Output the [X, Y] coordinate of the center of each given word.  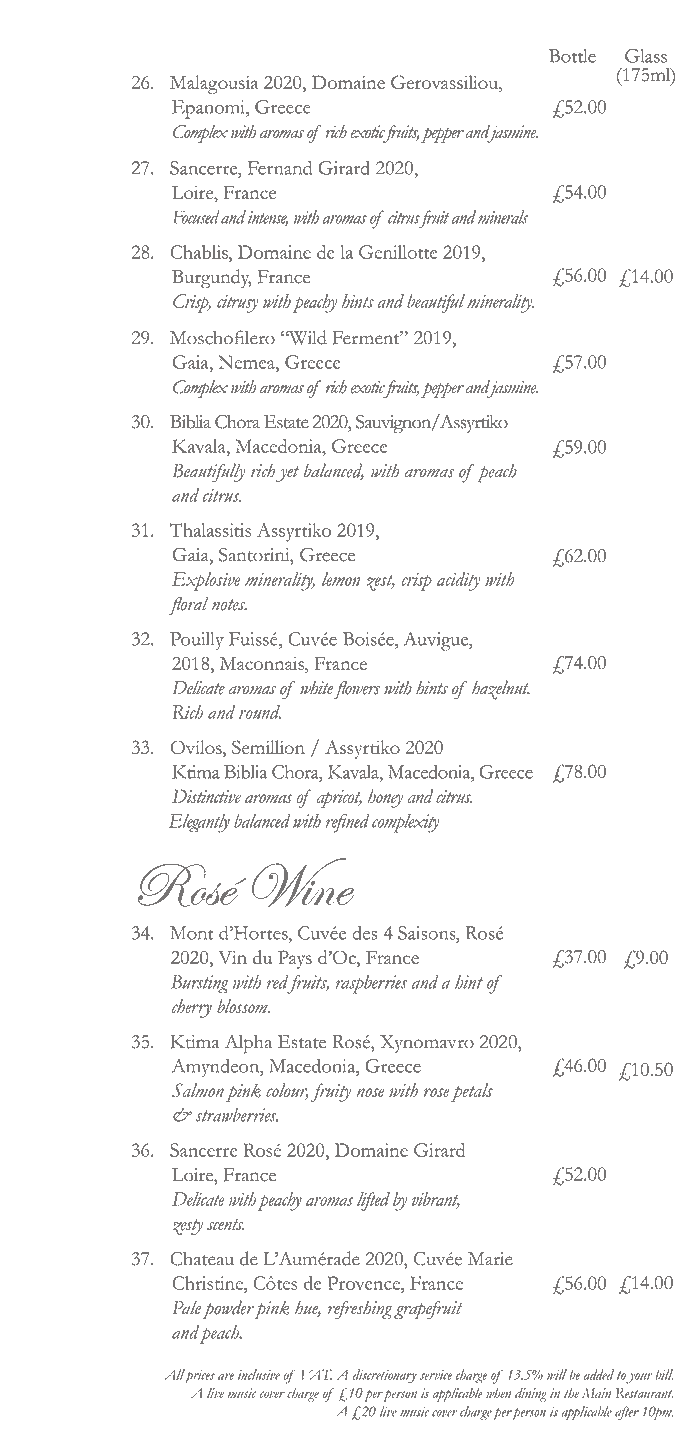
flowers [357, 689]
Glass [646, 56]
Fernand [280, 168]
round [260, 712]
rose [437, 1092]
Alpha [248, 1044]
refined [347, 823]
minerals [503, 217]
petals [472, 1092]
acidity [458, 581]
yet [287, 474]
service [436, 1375]
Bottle [572, 56]
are [226, 1376]
